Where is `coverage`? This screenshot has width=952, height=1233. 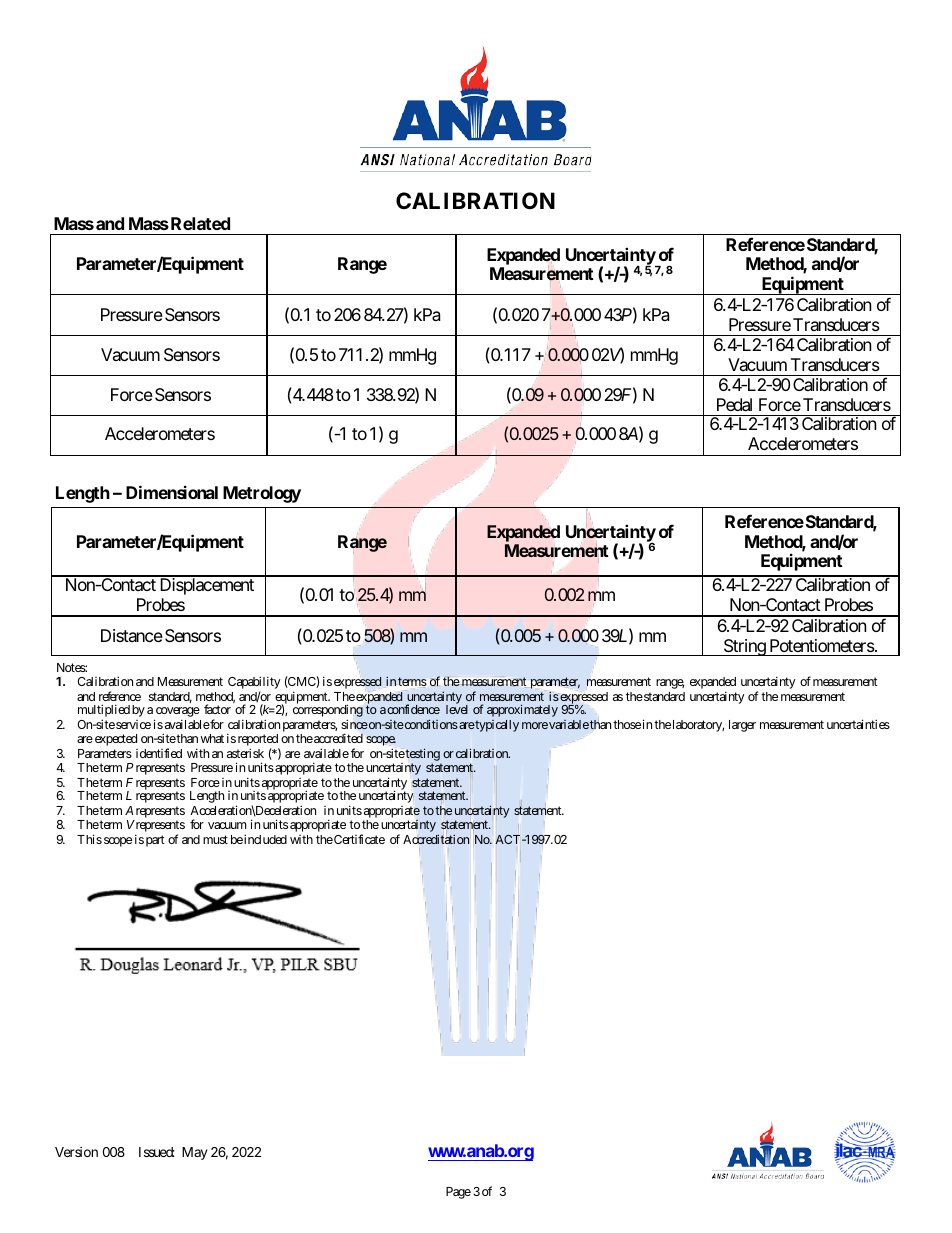
coverage is located at coordinates (177, 713).
